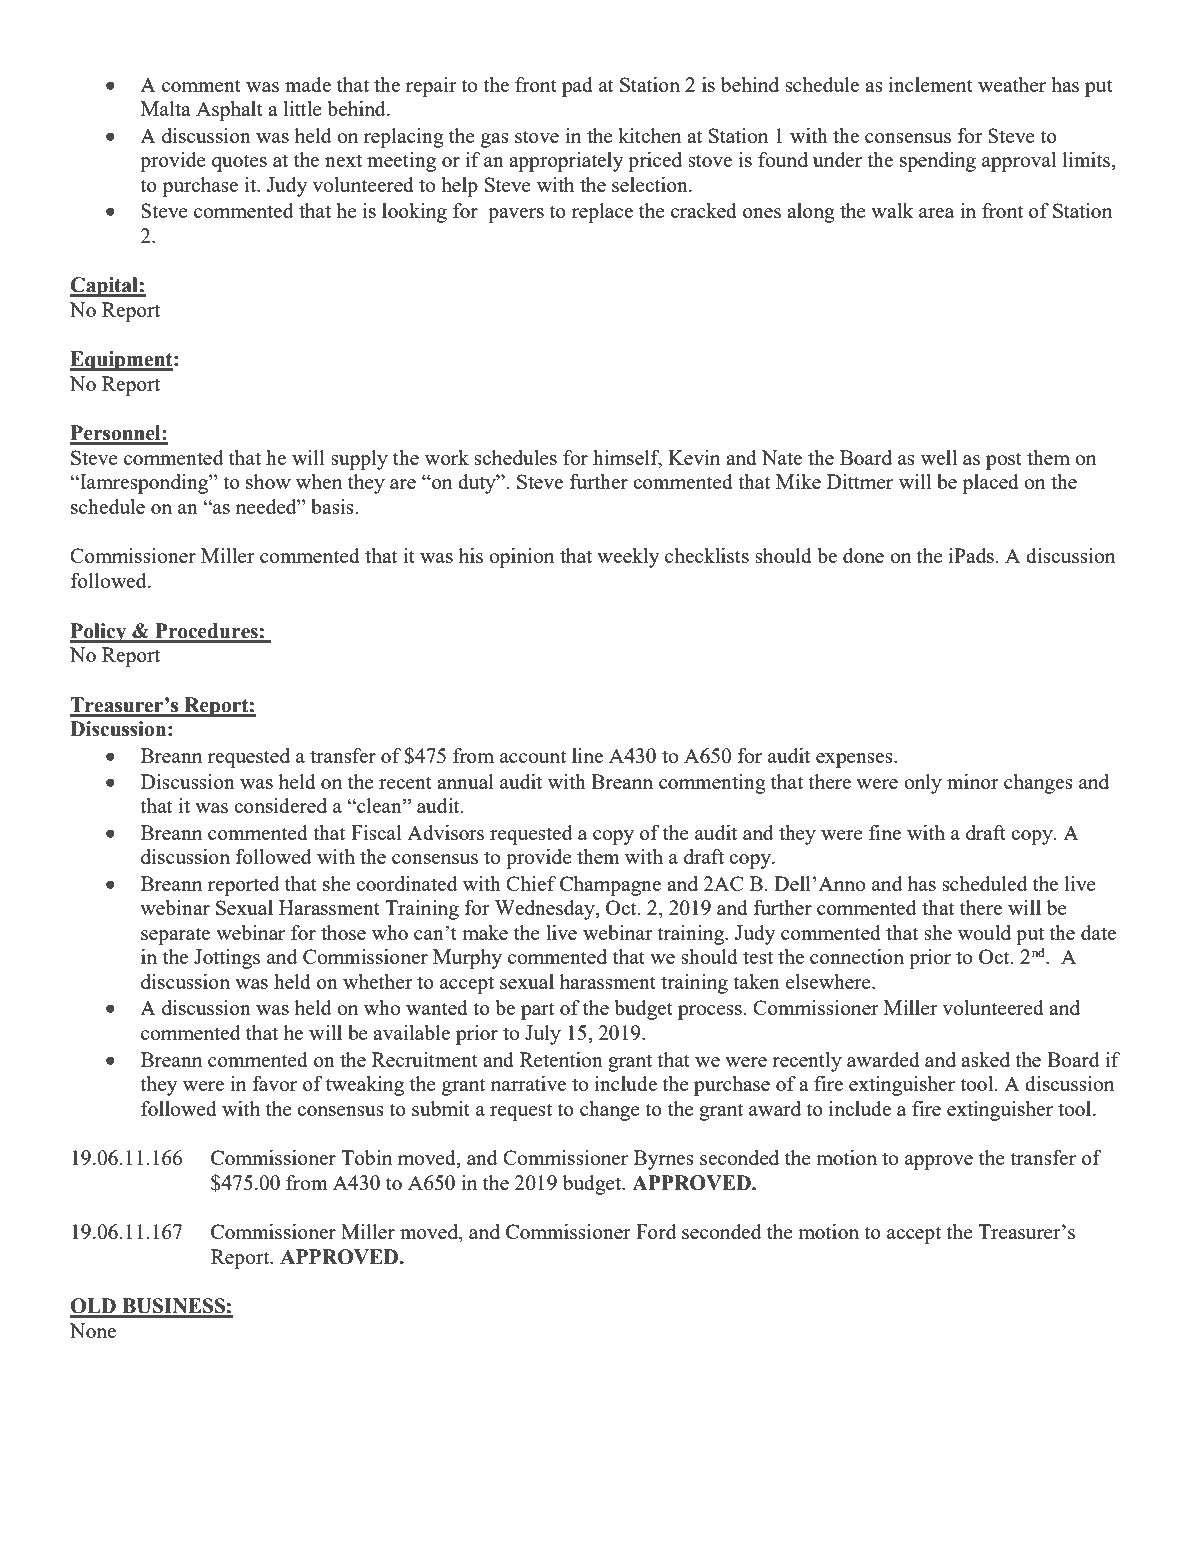 This screenshot has width=1194, height=1545. I want to click on would, so click(984, 932).
